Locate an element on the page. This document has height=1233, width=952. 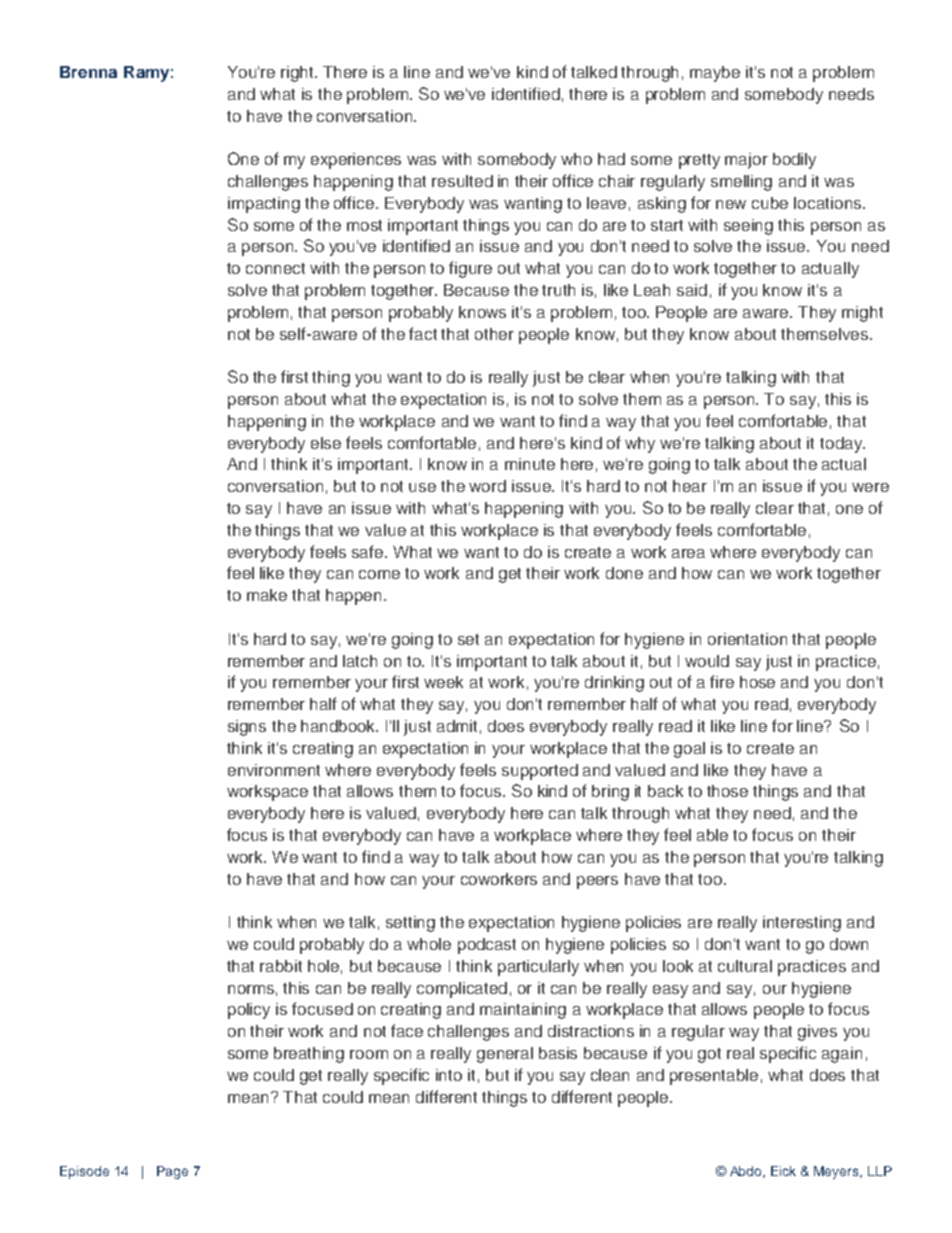
week is located at coordinates (443, 682).
